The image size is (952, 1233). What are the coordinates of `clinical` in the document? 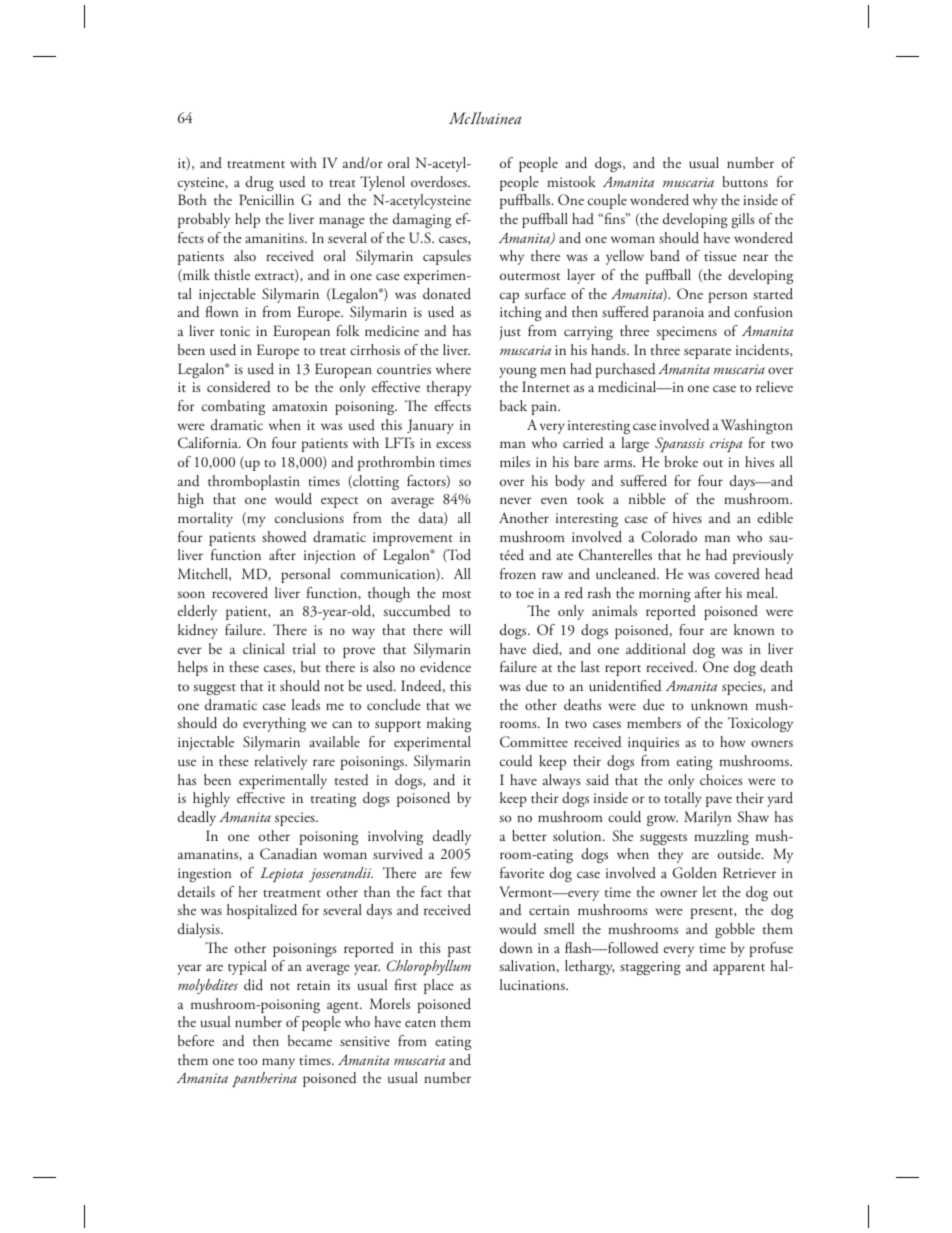 It's located at (264, 648).
